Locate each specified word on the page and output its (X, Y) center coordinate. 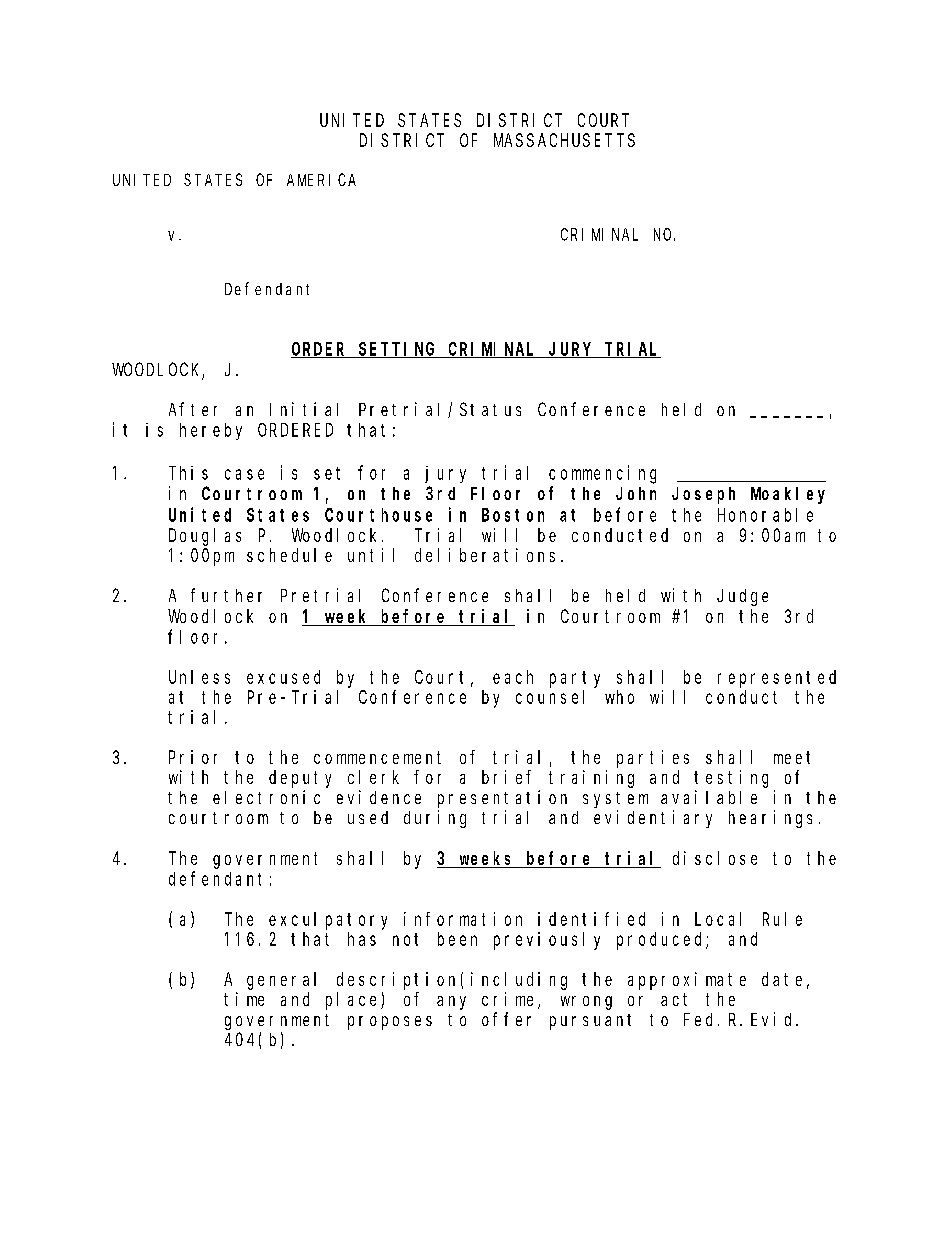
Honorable (765, 515)
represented (777, 679)
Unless (199, 677)
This (188, 473)
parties (653, 759)
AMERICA (321, 180)
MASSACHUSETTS (564, 140)
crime (510, 1000)
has (362, 939)
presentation (502, 799)
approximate (687, 981)
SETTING (398, 350)
